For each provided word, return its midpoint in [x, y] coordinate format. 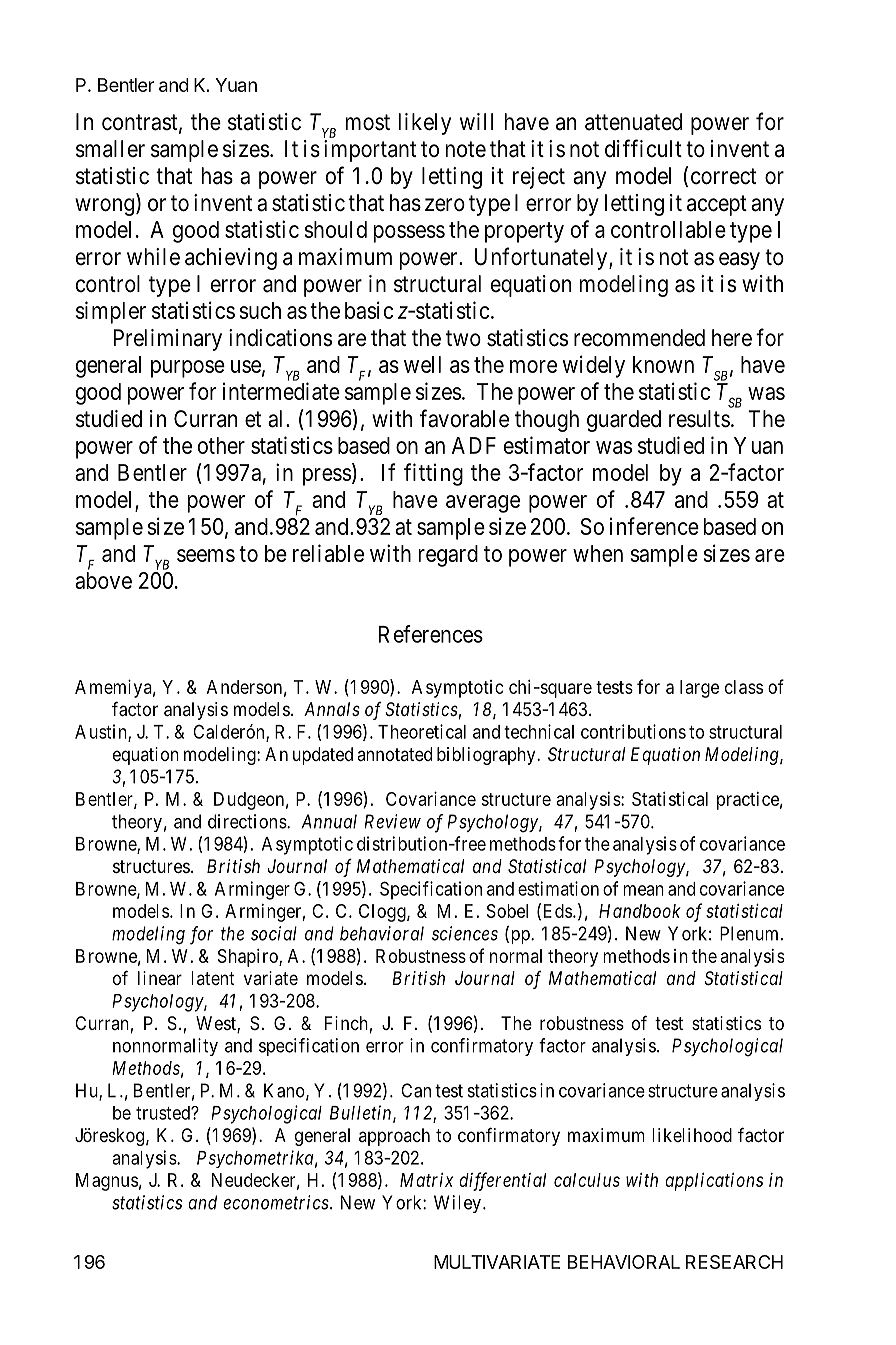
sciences [465, 933]
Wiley [457, 1204]
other [221, 445]
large [699, 689]
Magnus [107, 1182]
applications [714, 1182]
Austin [102, 732]
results [699, 419]
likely [425, 124]
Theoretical [422, 731]
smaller [110, 149]
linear [160, 978]
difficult [643, 148]
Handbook [640, 911]
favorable [464, 418]
